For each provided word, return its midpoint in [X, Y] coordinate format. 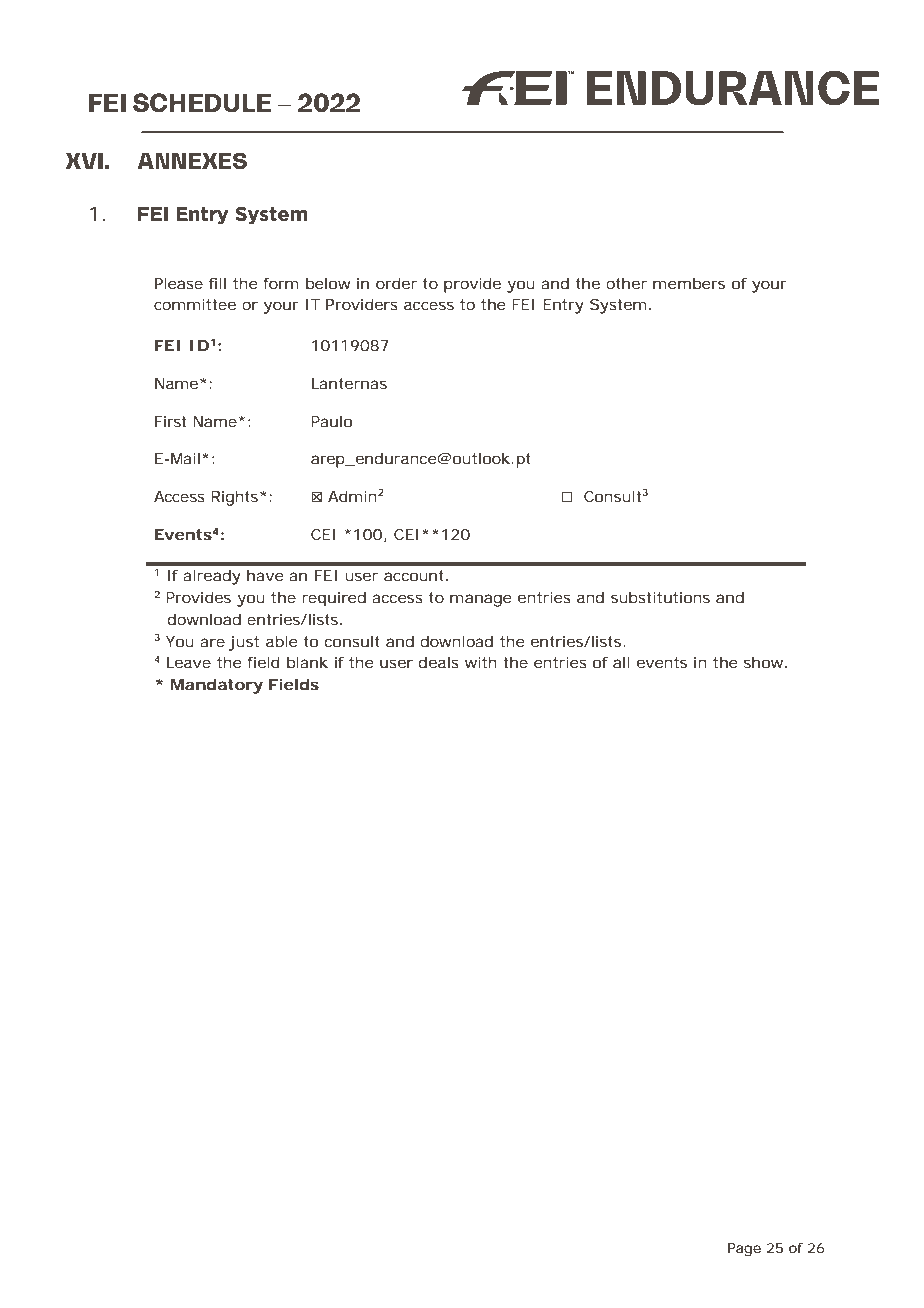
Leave [189, 662]
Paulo [331, 421]
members [689, 283]
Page [744, 1250]
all [621, 662]
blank [307, 662]
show [765, 662]
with [481, 662]
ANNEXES [192, 160]
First [170, 421]
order [396, 283]
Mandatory [217, 686]
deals [439, 662]
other [626, 283]
